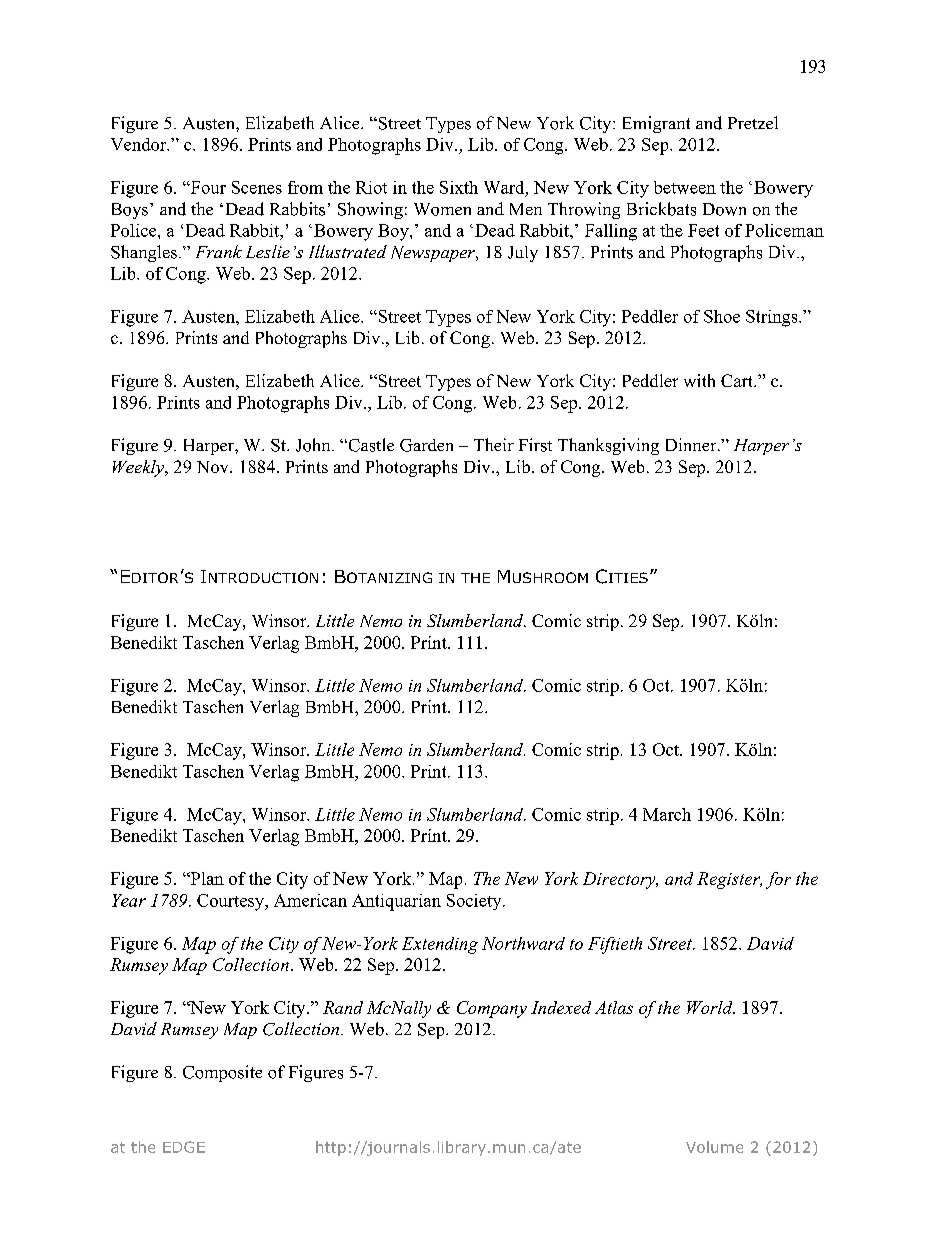  I want to click on EDGE, so click(184, 1147).
